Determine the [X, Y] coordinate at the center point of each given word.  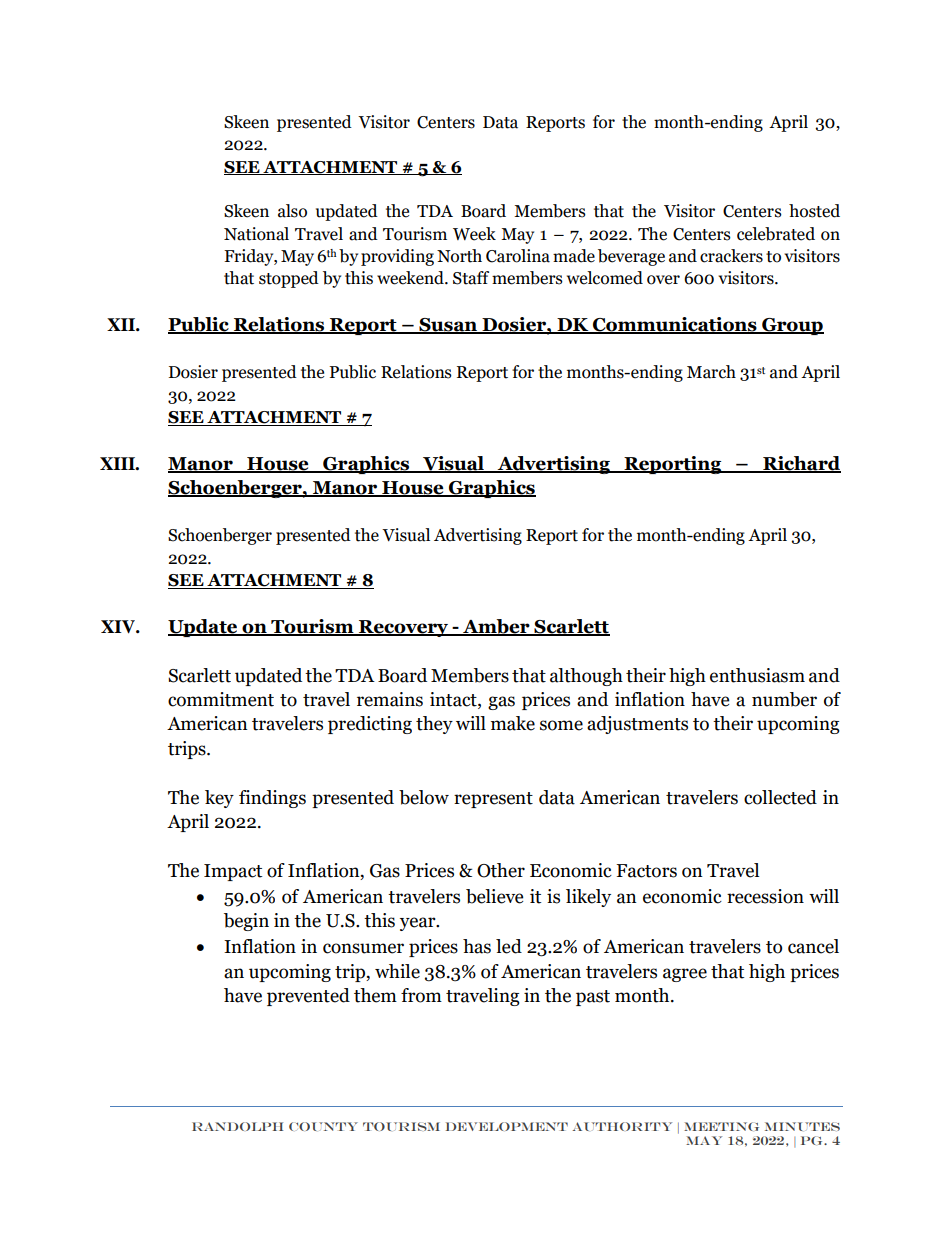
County [323, 1126]
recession [765, 896]
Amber [496, 627]
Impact [233, 872]
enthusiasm [757, 675]
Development [507, 1126]
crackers [731, 256]
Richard [801, 464]
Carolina [518, 256]
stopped [289, 279]
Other [501, 870]
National [256, 234]
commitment [221, 699]
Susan [448, 326]
